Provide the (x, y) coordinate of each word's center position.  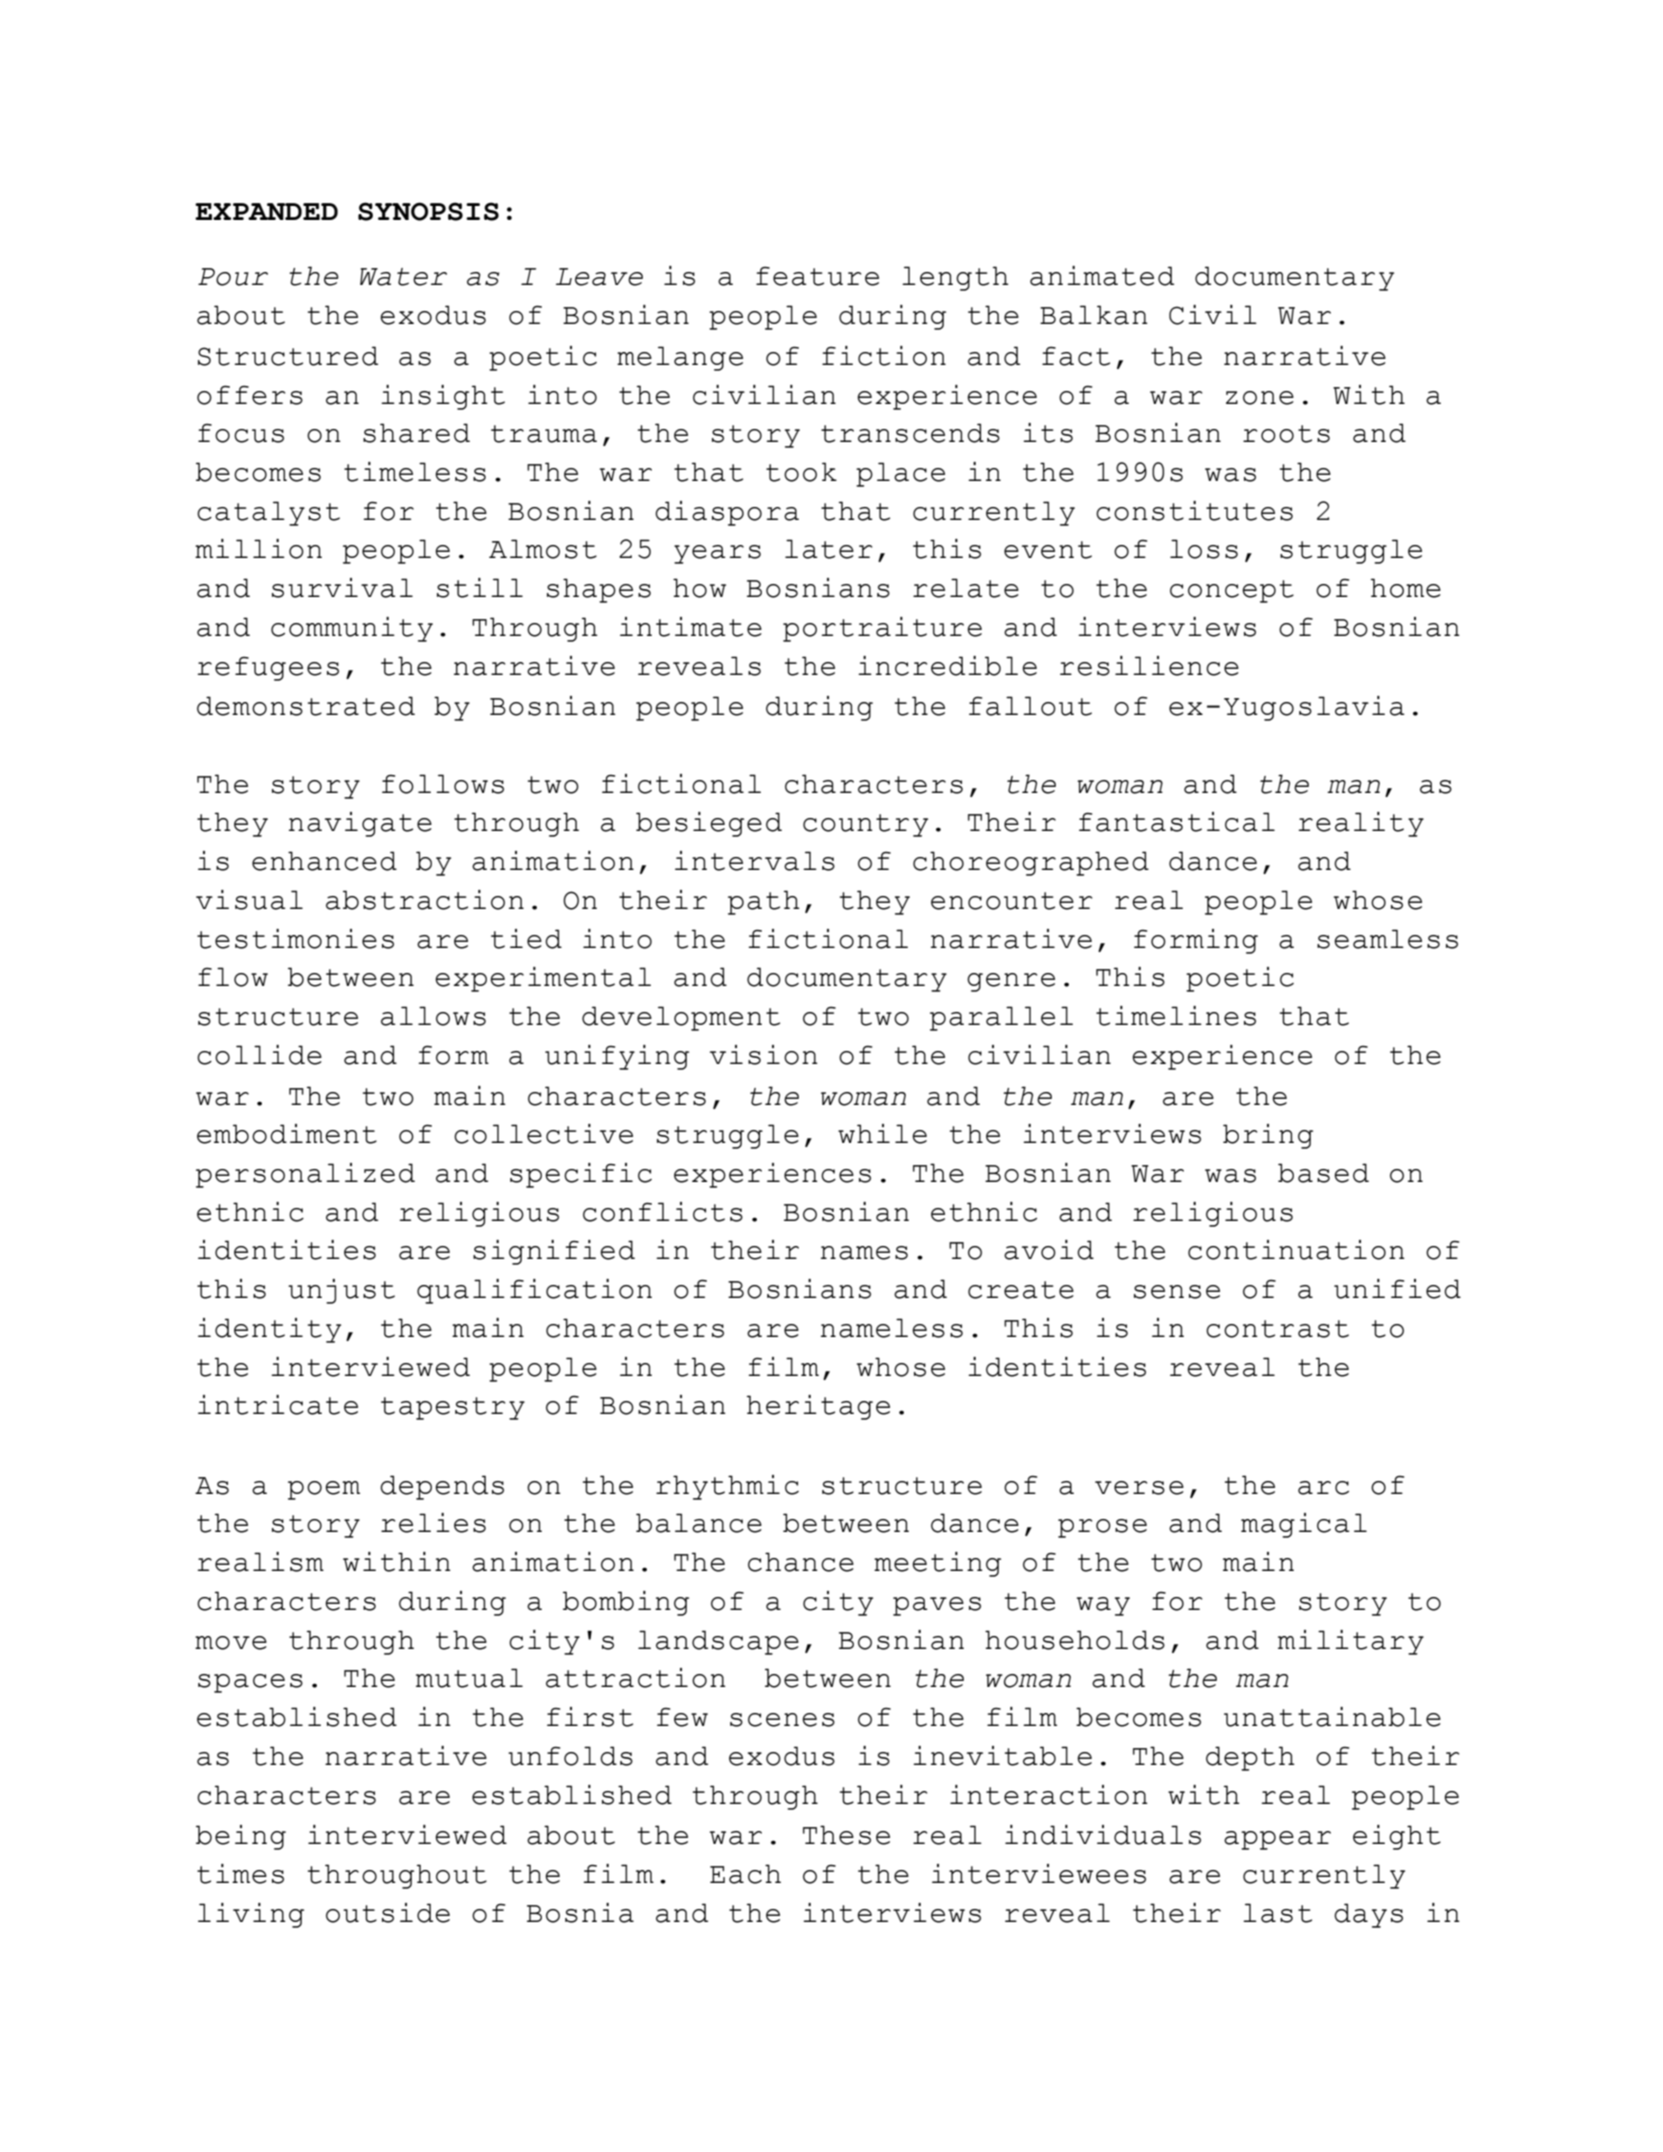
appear (1277, 1840)
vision (764, 1055)
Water (403, 277)
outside (388, 1913)
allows (433, 1016)
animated (1102, 276)
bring (1268, 1136)
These (846, 1835)
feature (817, 276)
